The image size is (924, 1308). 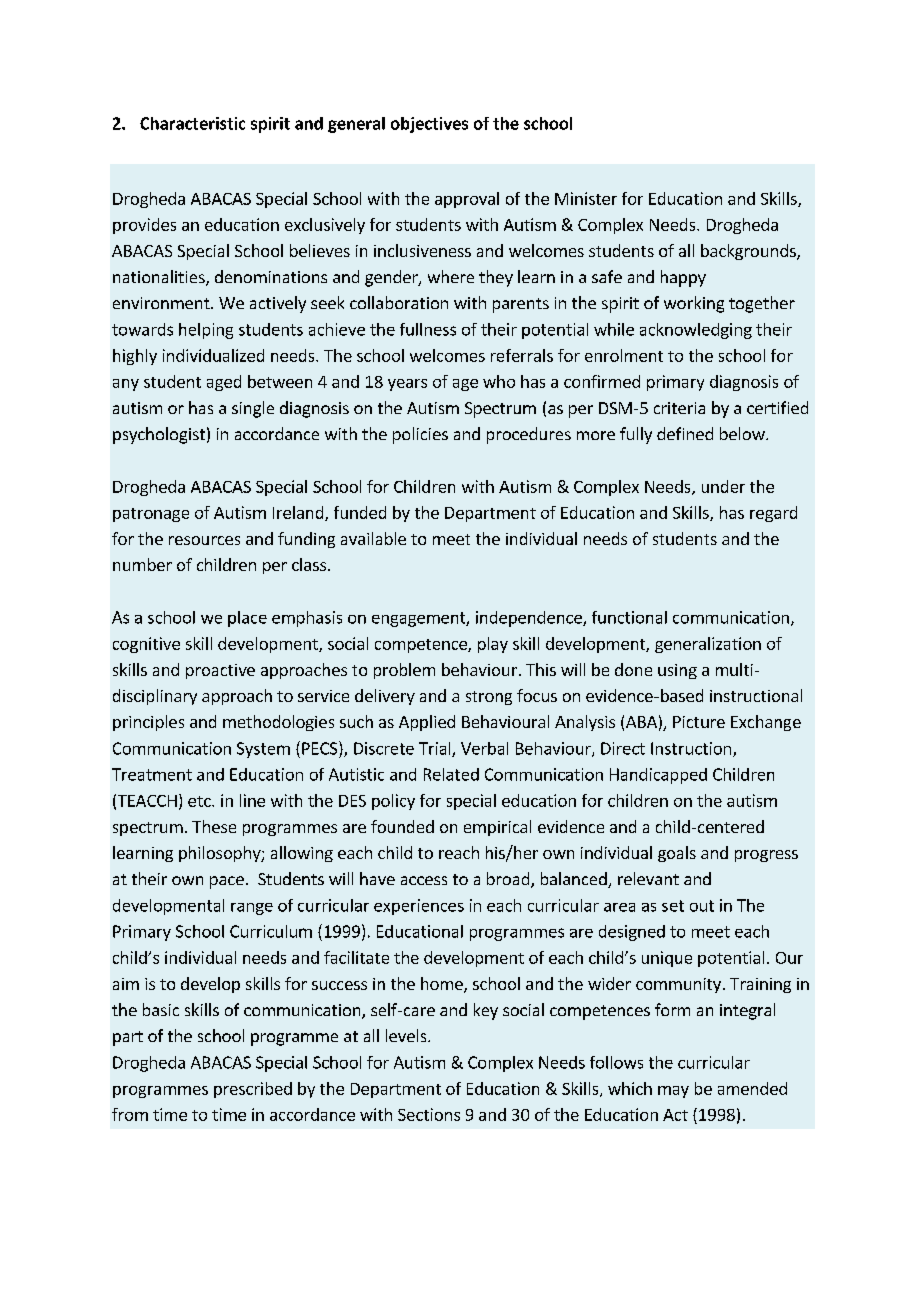 What do you see at coordinates (428, 329) in the screenshot?
I see `fullness` at bounding box center [428, 329].
